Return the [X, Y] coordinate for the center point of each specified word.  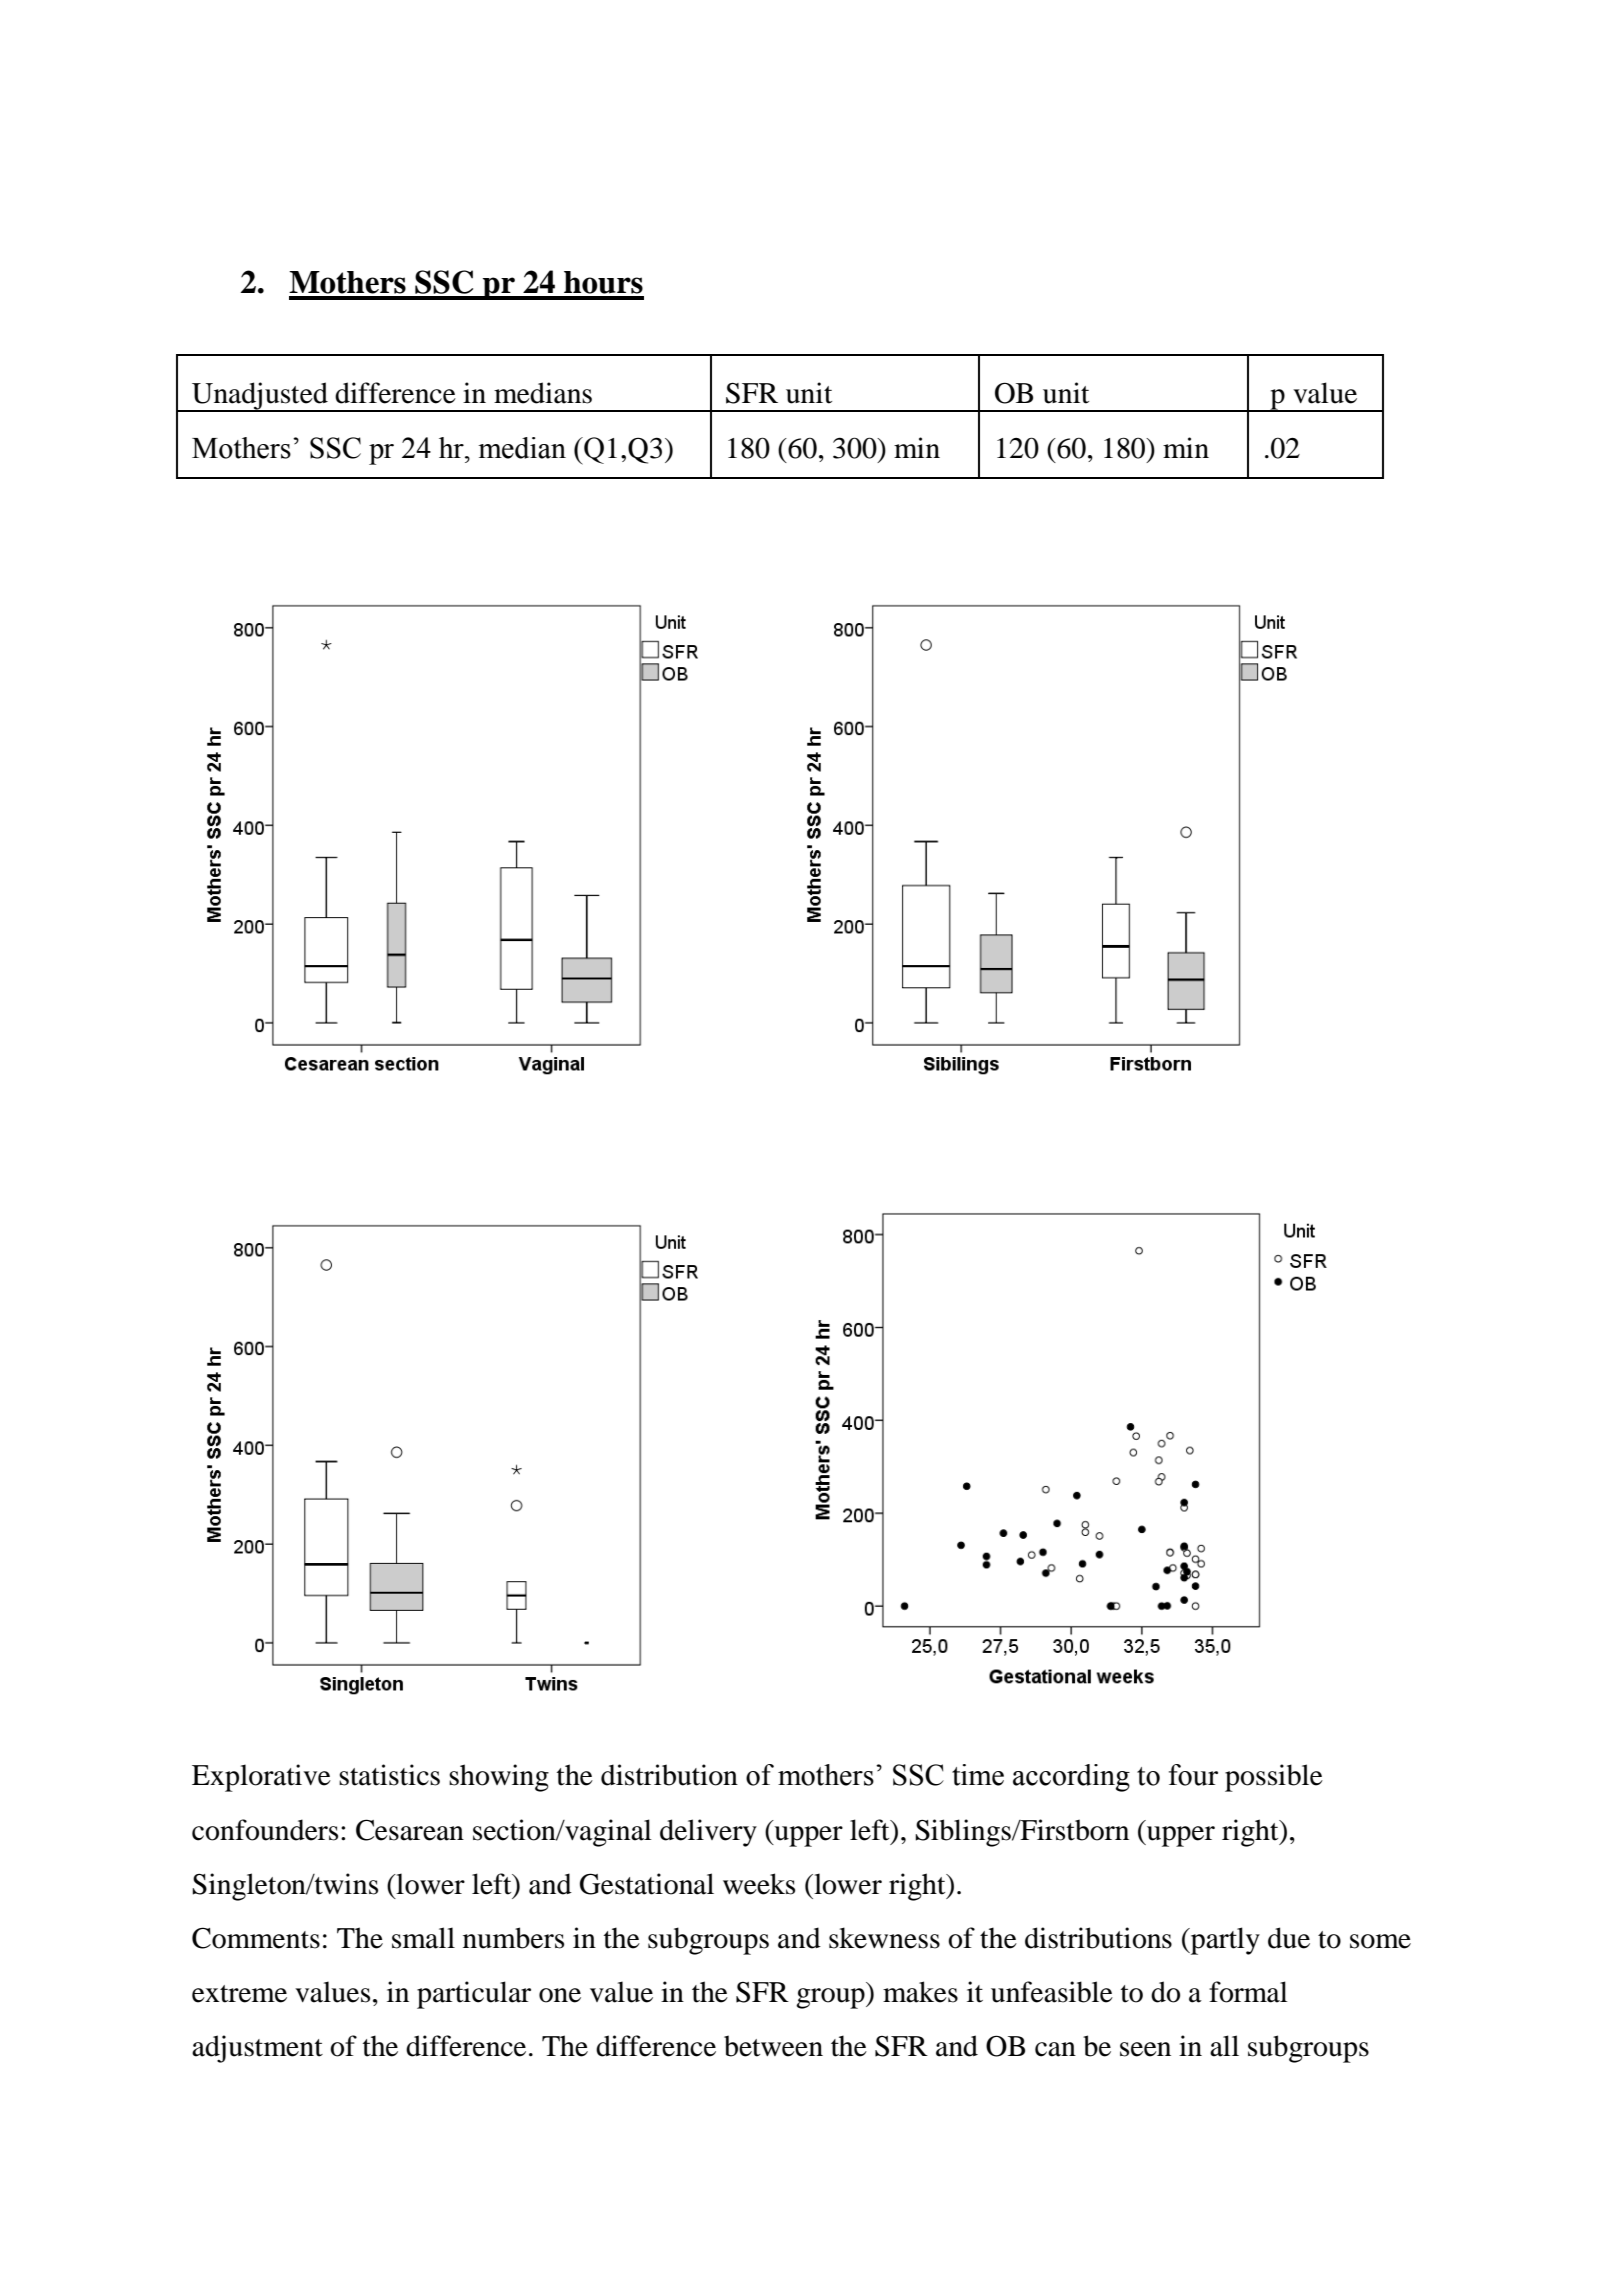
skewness [884, 1938]
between [773, 2046]
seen [1145, 2049]
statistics [389, 1775]
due [1289, 1938]
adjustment [257, 2049]
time [978, 1775]
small [423, 1938]
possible [1274, 1778]
